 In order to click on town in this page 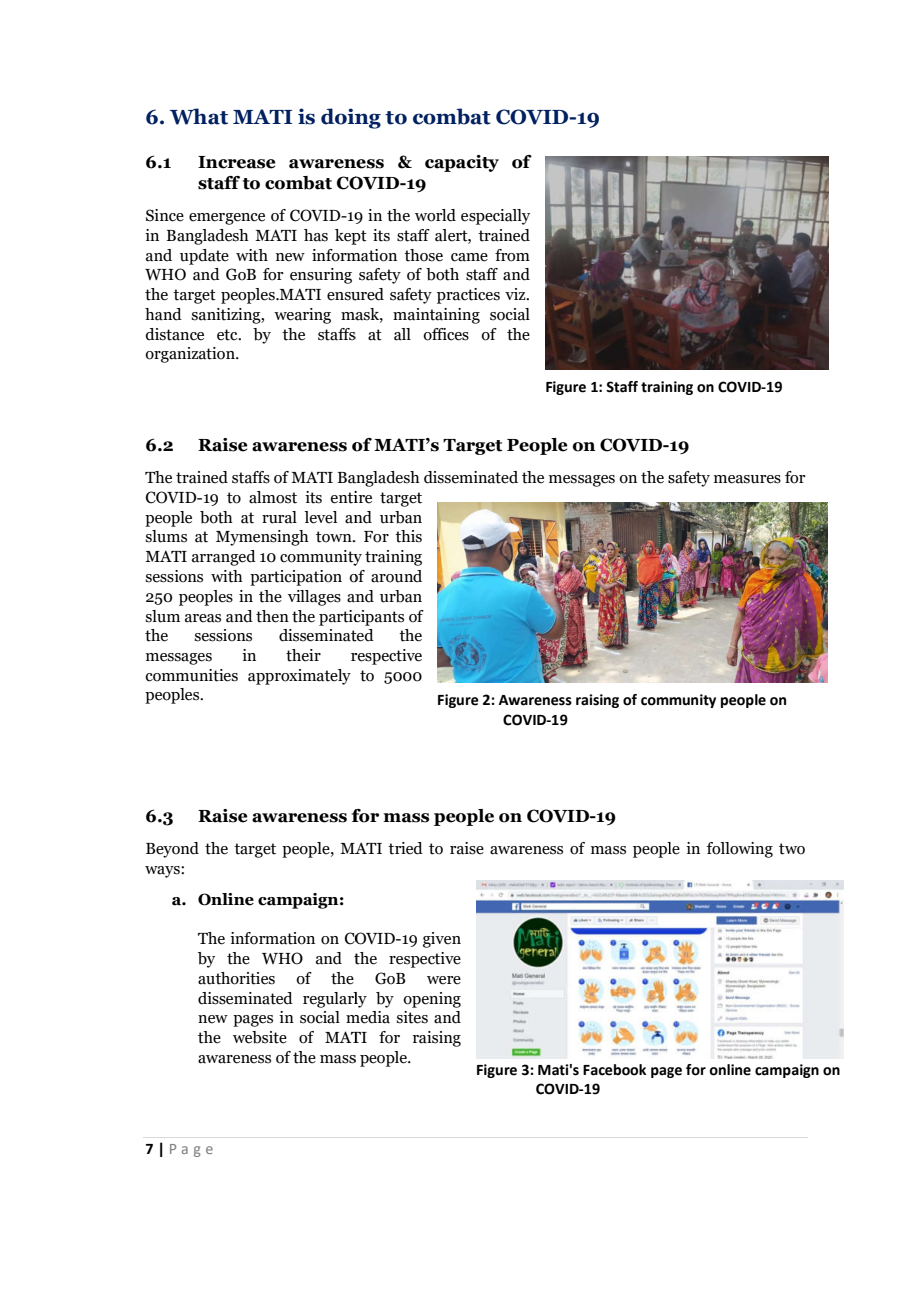, I will do `click(335, 537)`.
